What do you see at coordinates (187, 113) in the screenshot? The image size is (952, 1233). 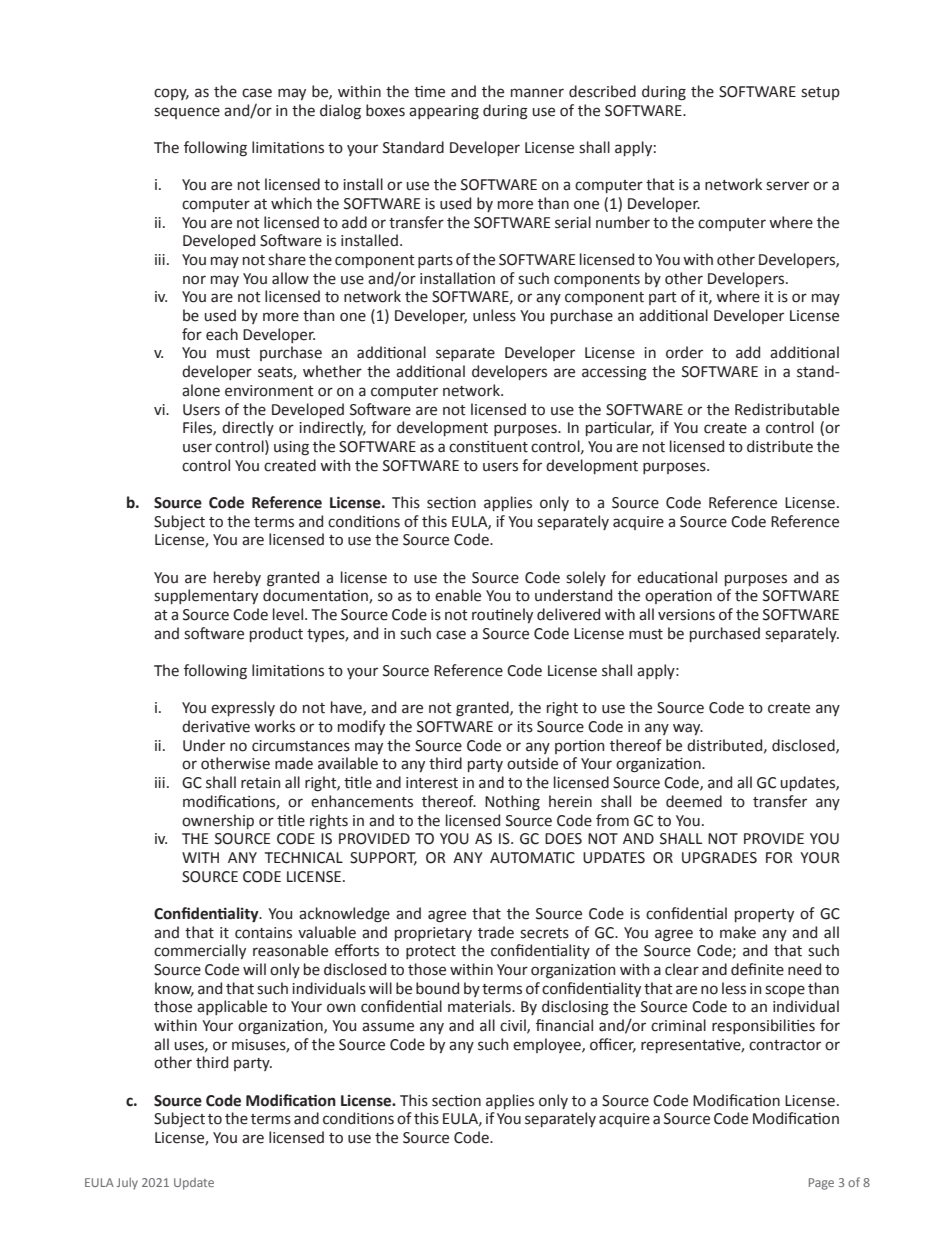 I see `sequence` at bounding box center [187, 113].
